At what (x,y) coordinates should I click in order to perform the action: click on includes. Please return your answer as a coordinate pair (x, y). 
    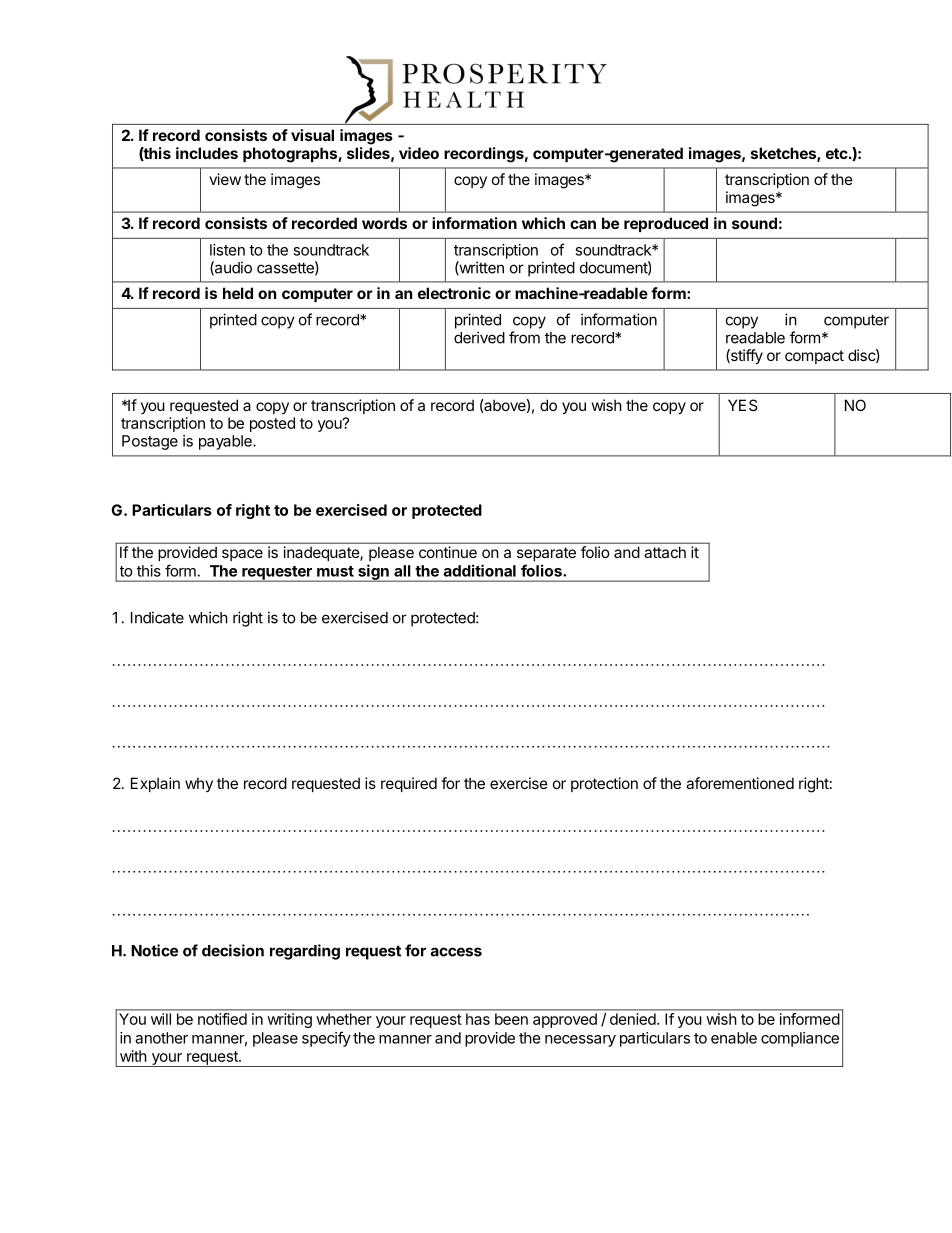
    Looking at the image, I should click on (207, 153).
